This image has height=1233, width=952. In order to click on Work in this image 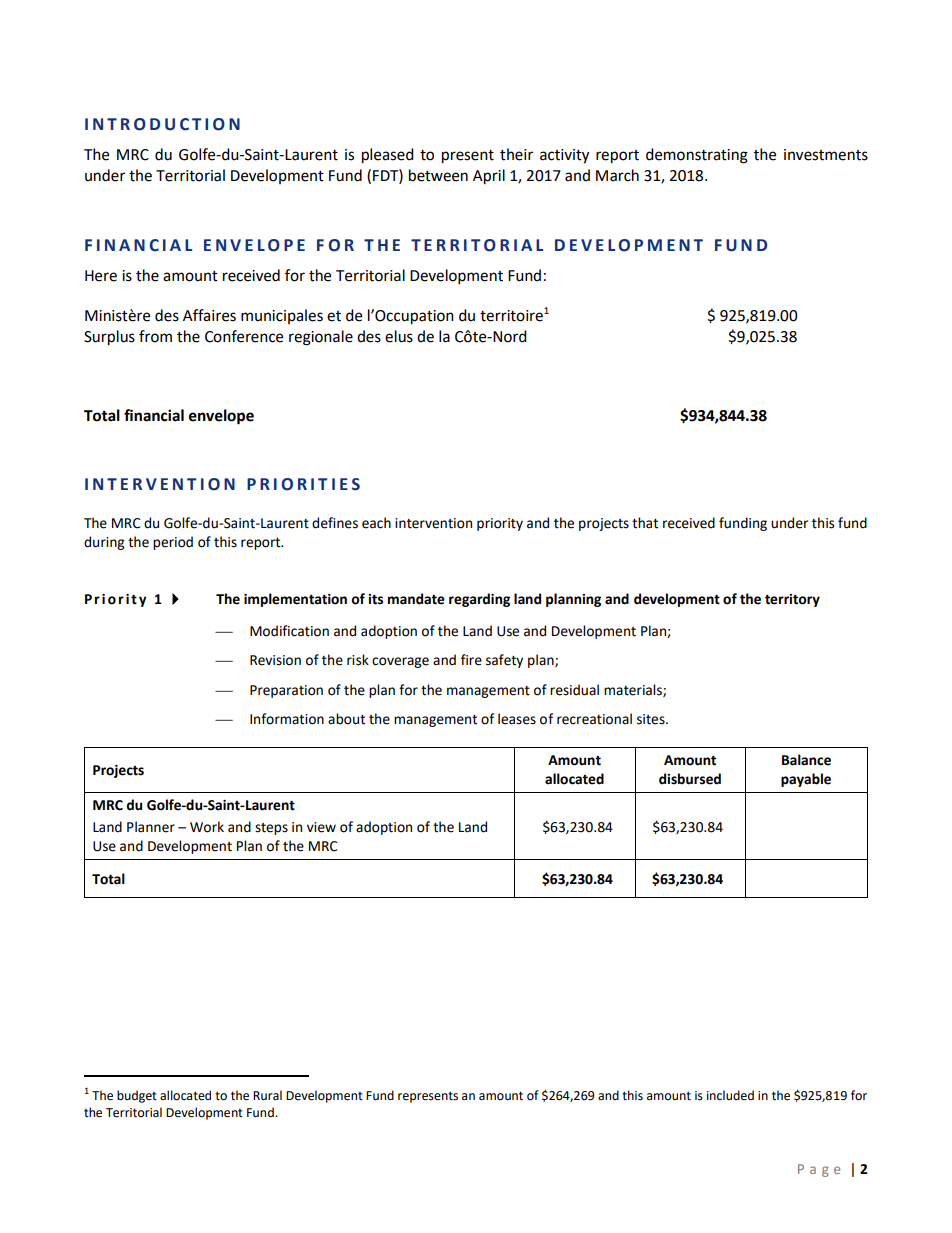, I will do `click(207, 827)`.
